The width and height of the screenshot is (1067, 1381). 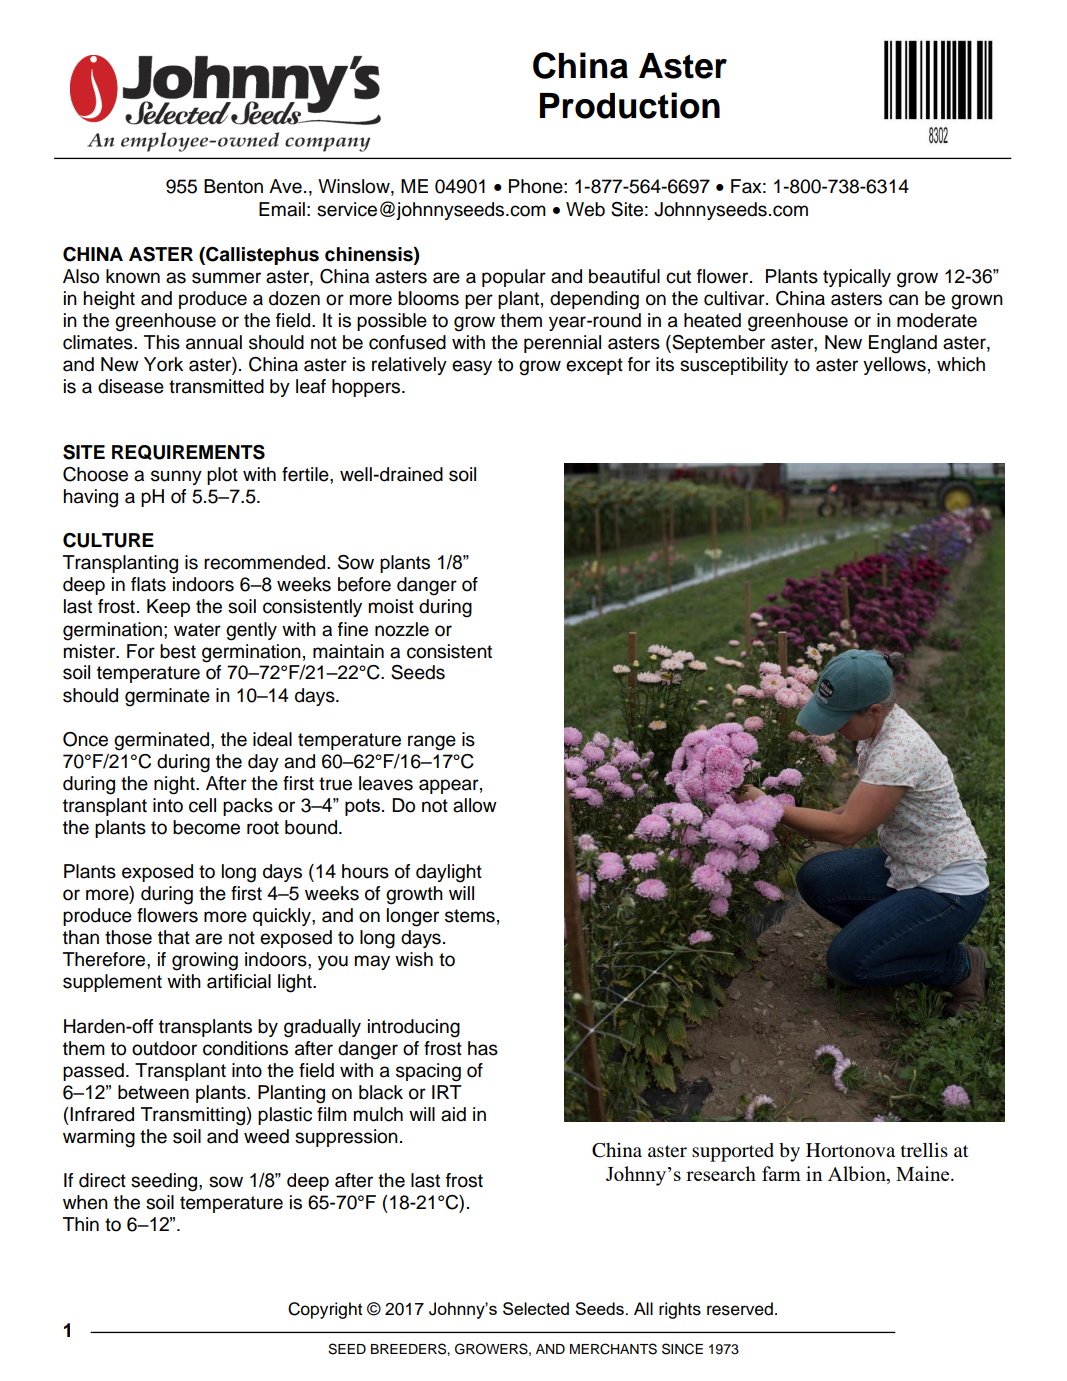 I want to click on range, so click(x=432, y=743).
